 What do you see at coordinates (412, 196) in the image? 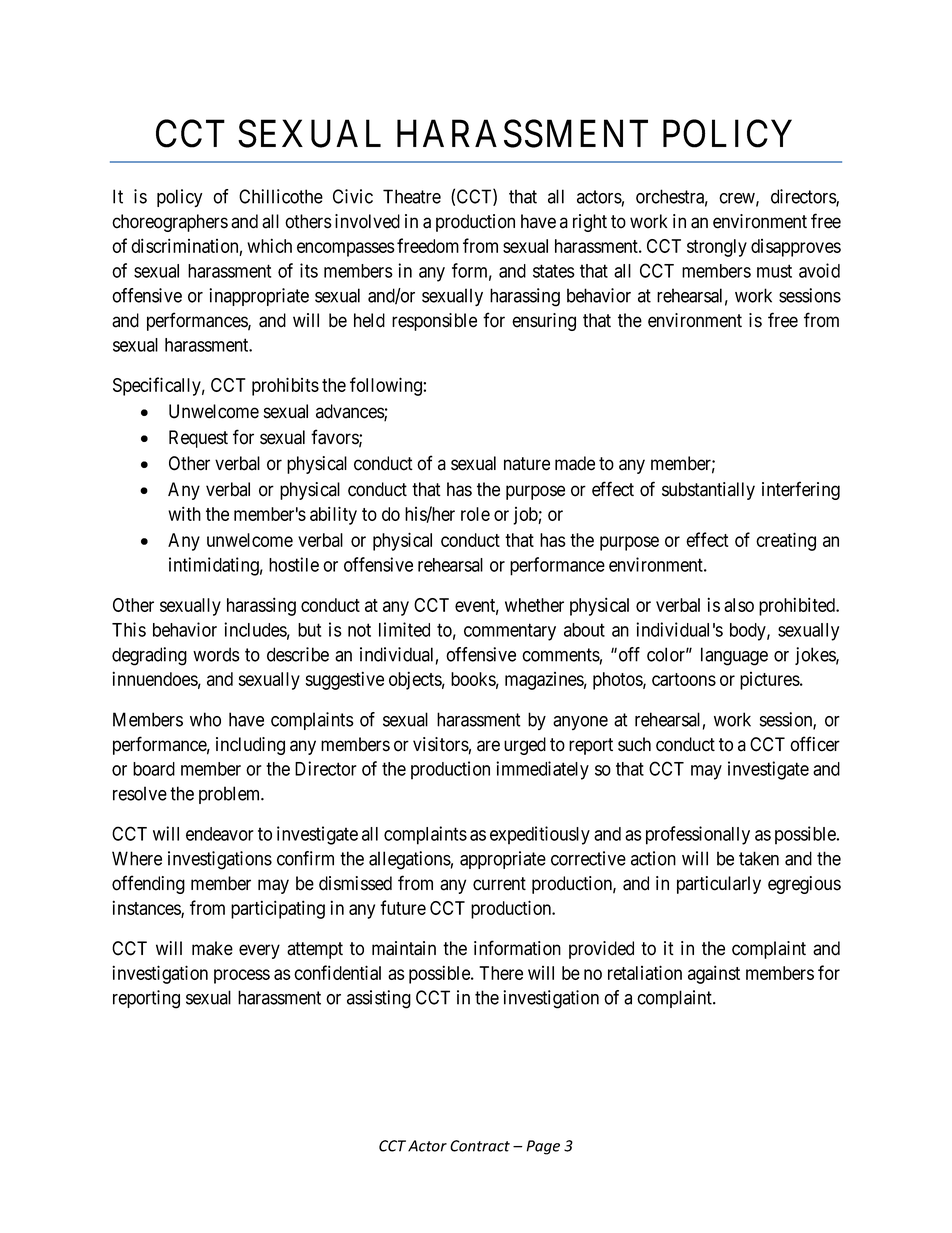
I see `Theatre` at bounding box center [412, 196].
